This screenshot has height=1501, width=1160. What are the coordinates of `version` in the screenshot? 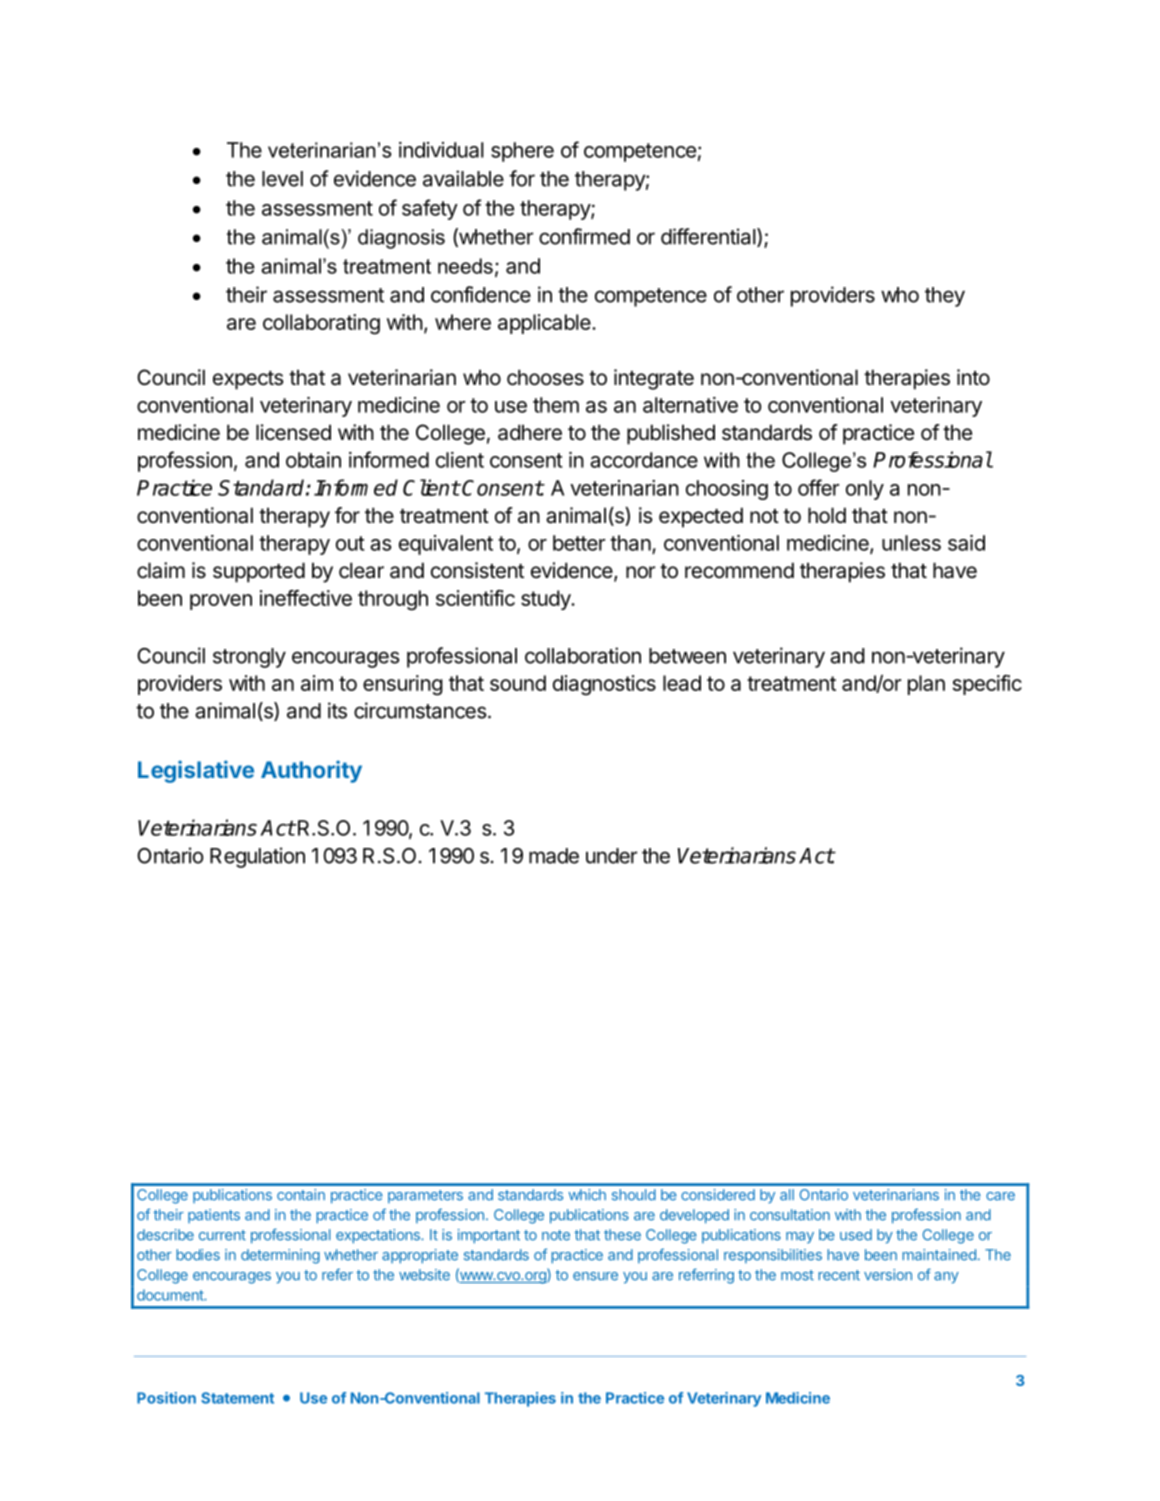 It's located at (888, 1275).
